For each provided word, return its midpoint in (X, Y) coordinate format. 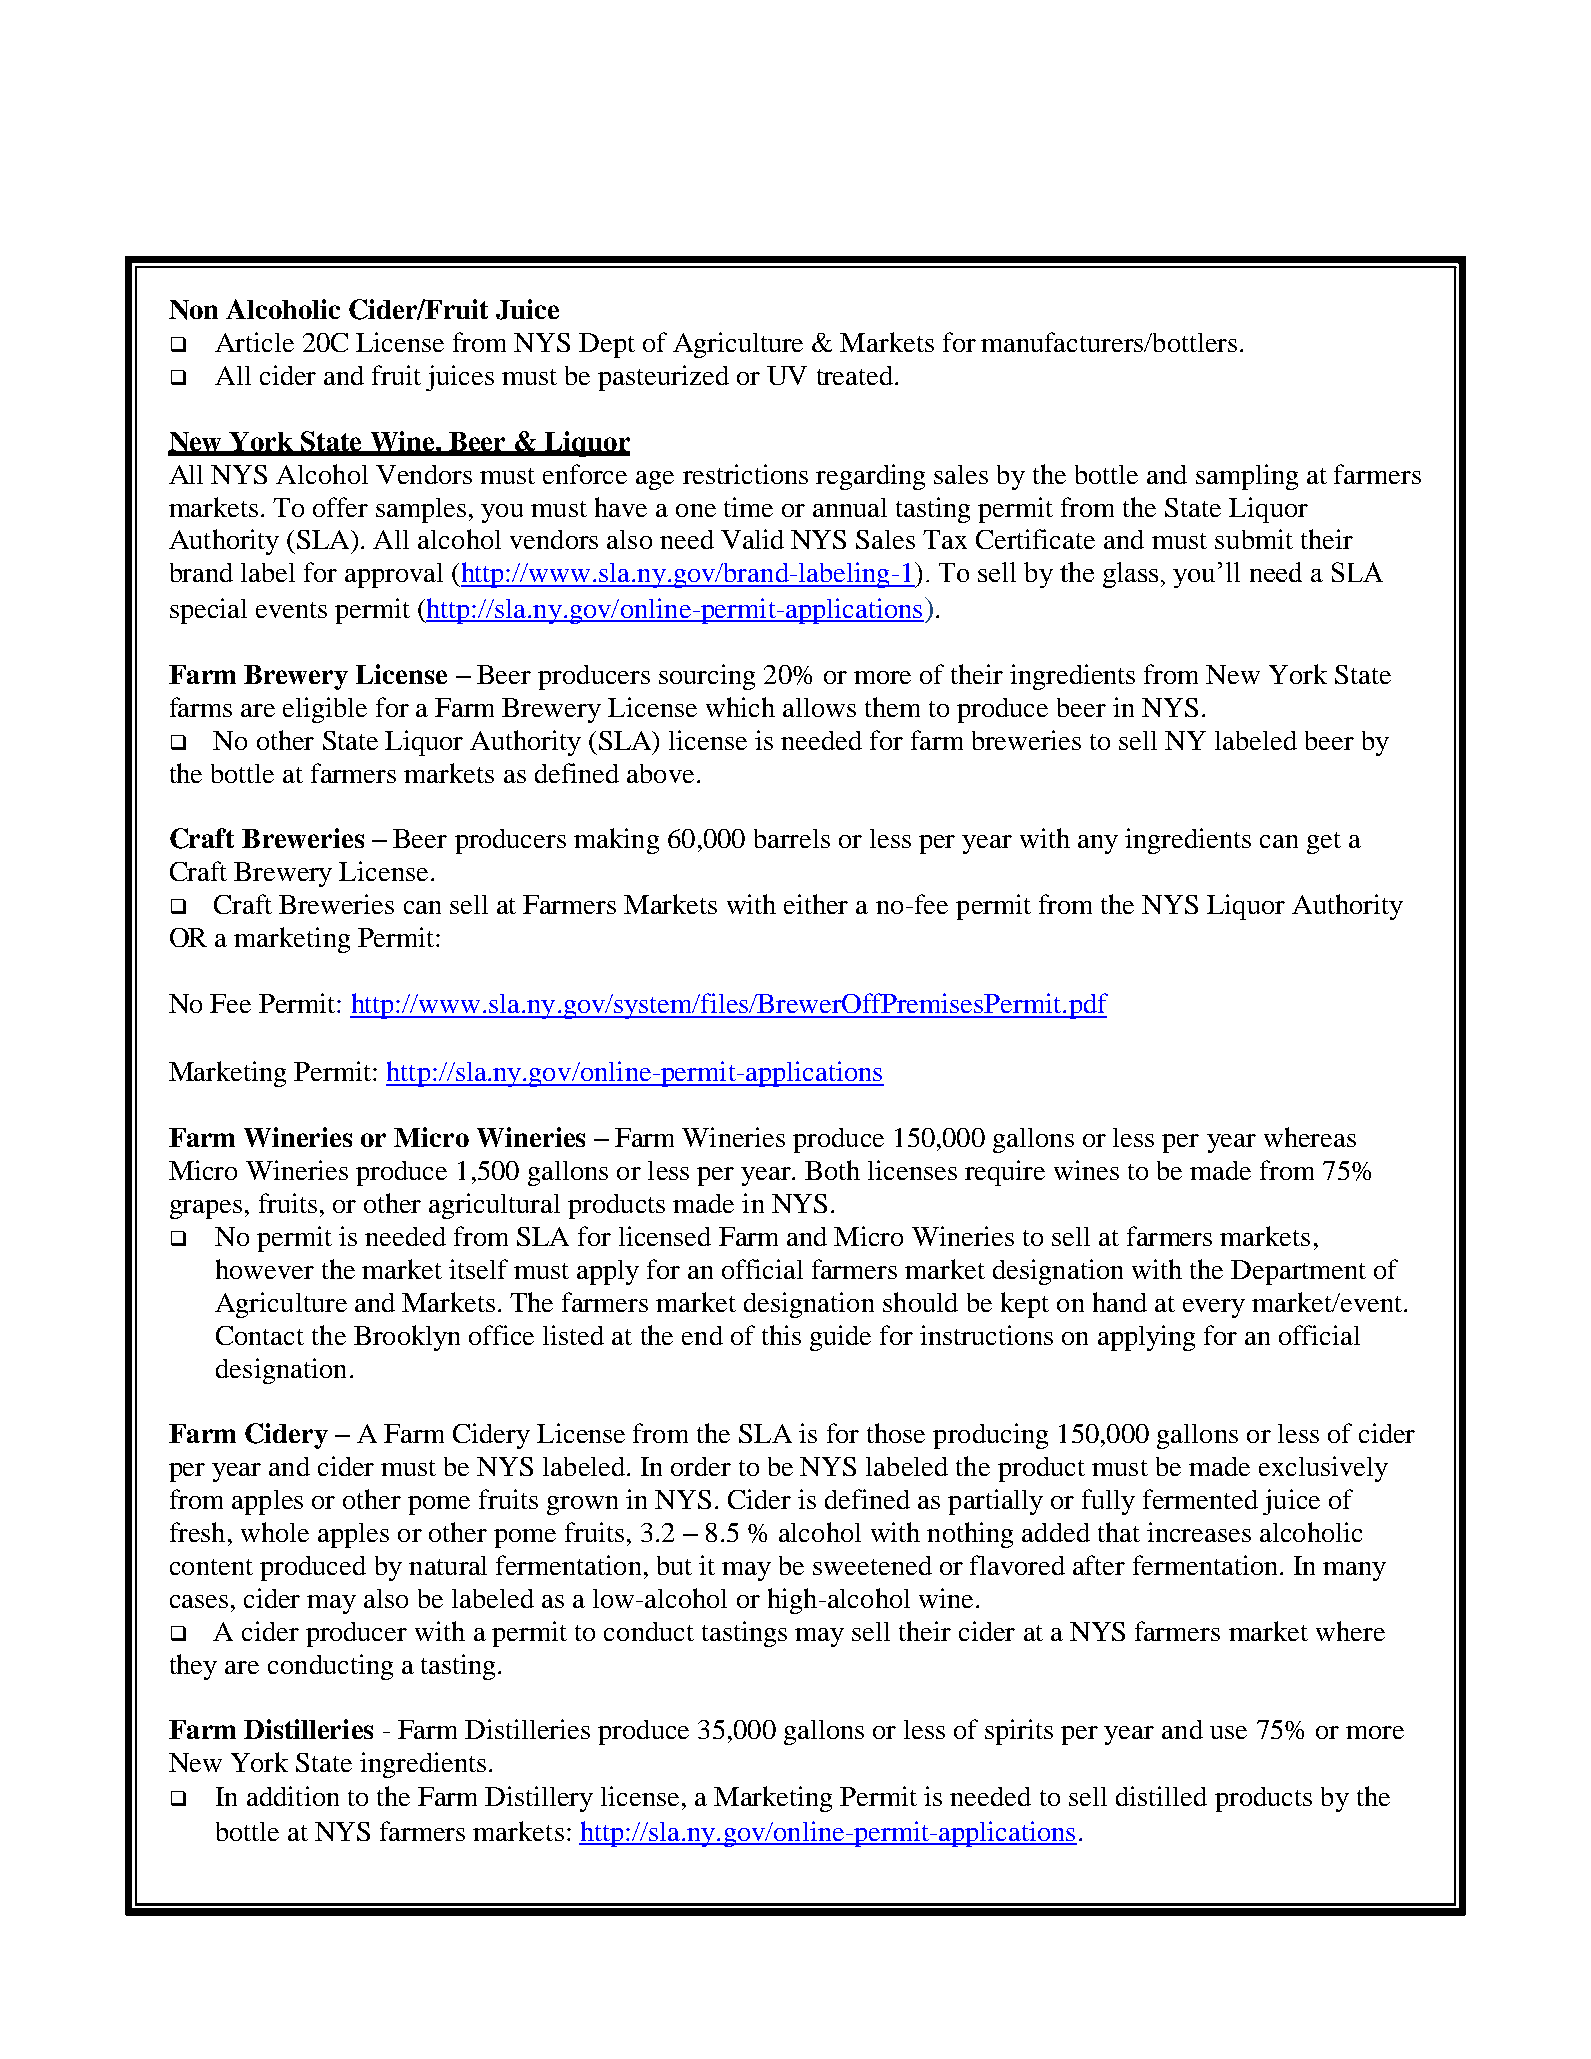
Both (832, 1170)
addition (293, 1796)
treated (855, 375)
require (1005, 1173)
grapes (206, 1209)
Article (254, 342)
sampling (1247, 477)
